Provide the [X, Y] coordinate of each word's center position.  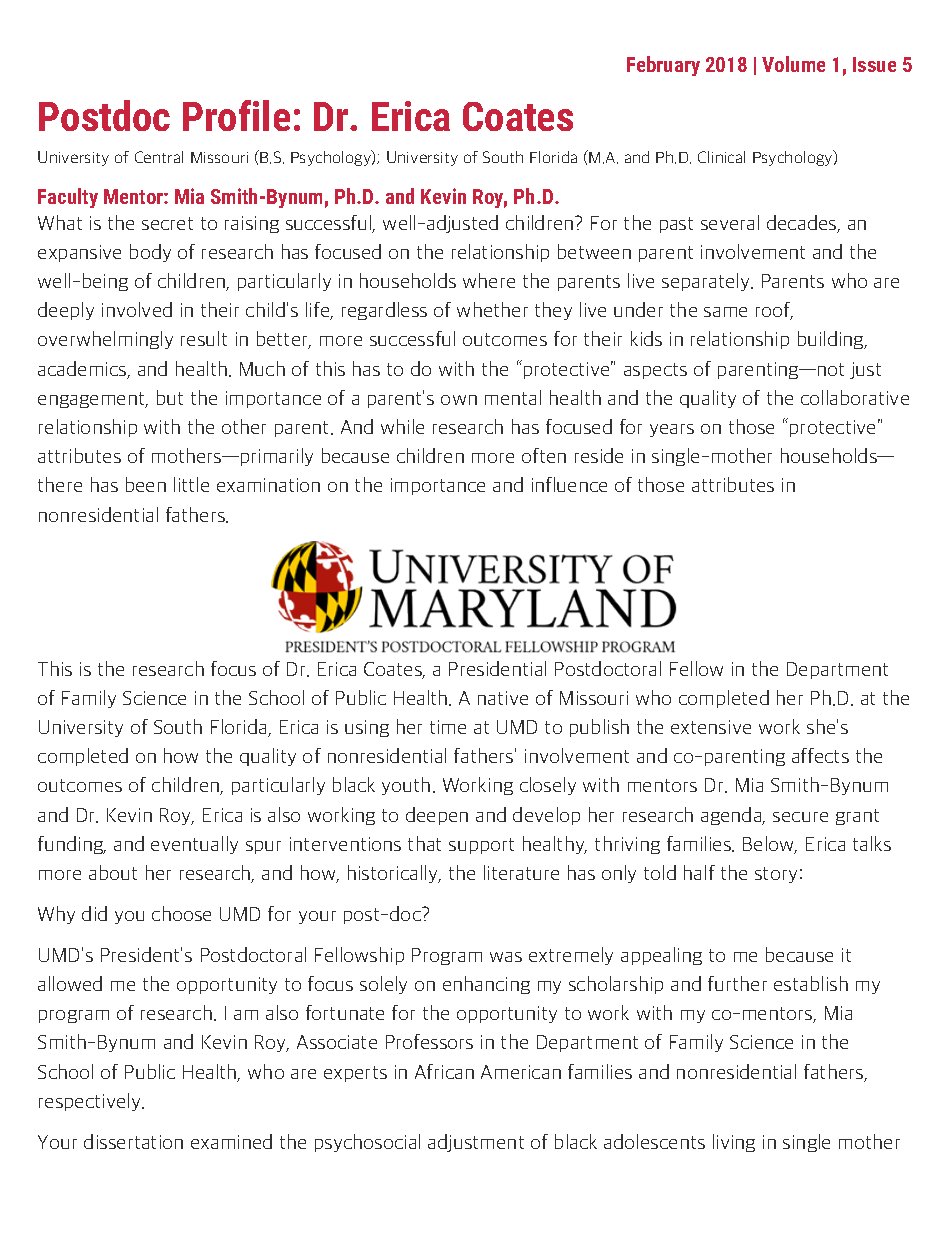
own [459, 400]
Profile [236, 115]
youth [406, 786]
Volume [793, 64]
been [146, 484]
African [444, 1071]
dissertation [133, 1141]
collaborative [855, 397]
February [663, 66]
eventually [194, 845]
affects [820, 755]
